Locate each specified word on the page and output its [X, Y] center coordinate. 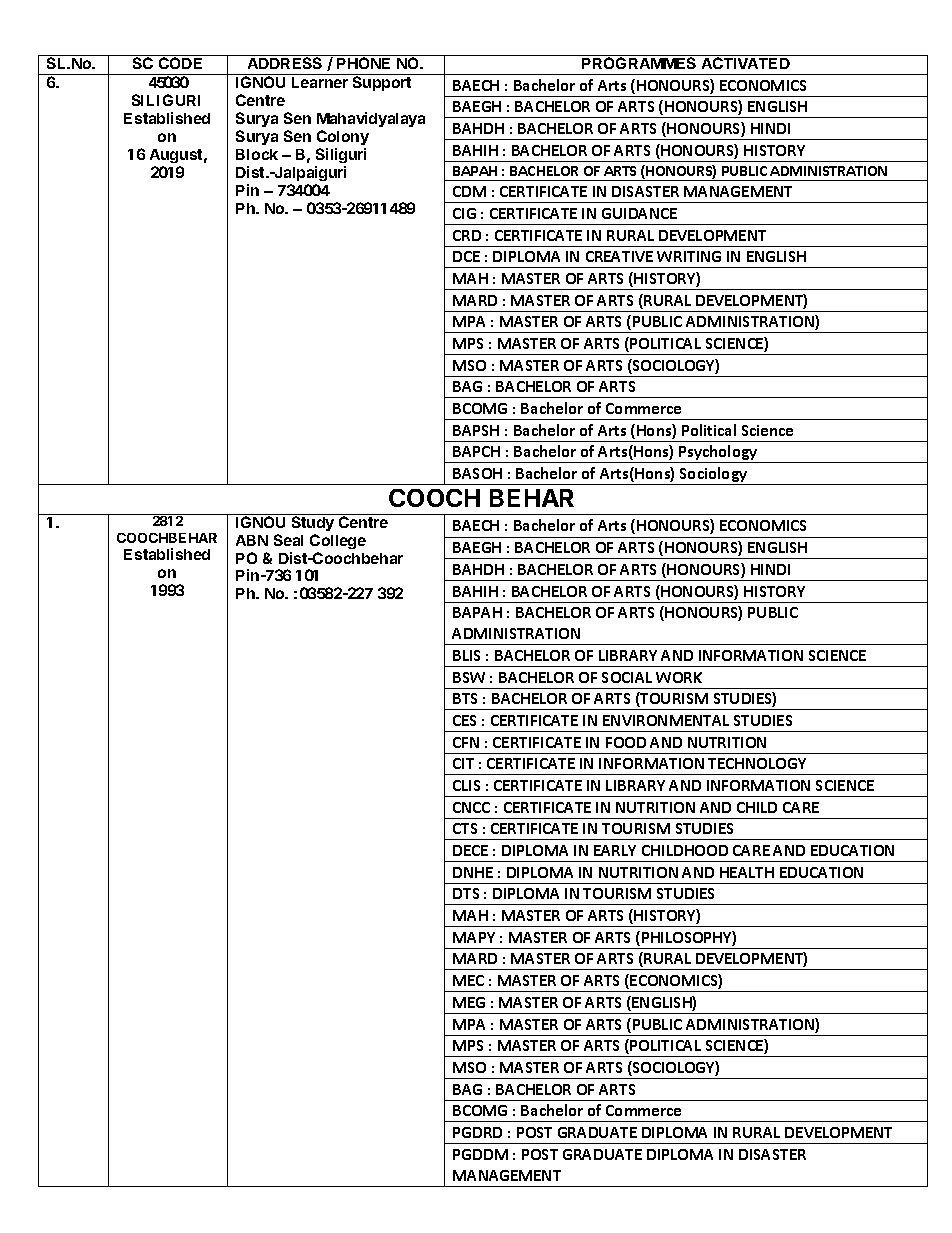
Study [313, 522]
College [338, 541]
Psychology [718, 454]
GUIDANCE [639, 213]
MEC [468, 980]
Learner [320, 82]
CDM [469, 191]
